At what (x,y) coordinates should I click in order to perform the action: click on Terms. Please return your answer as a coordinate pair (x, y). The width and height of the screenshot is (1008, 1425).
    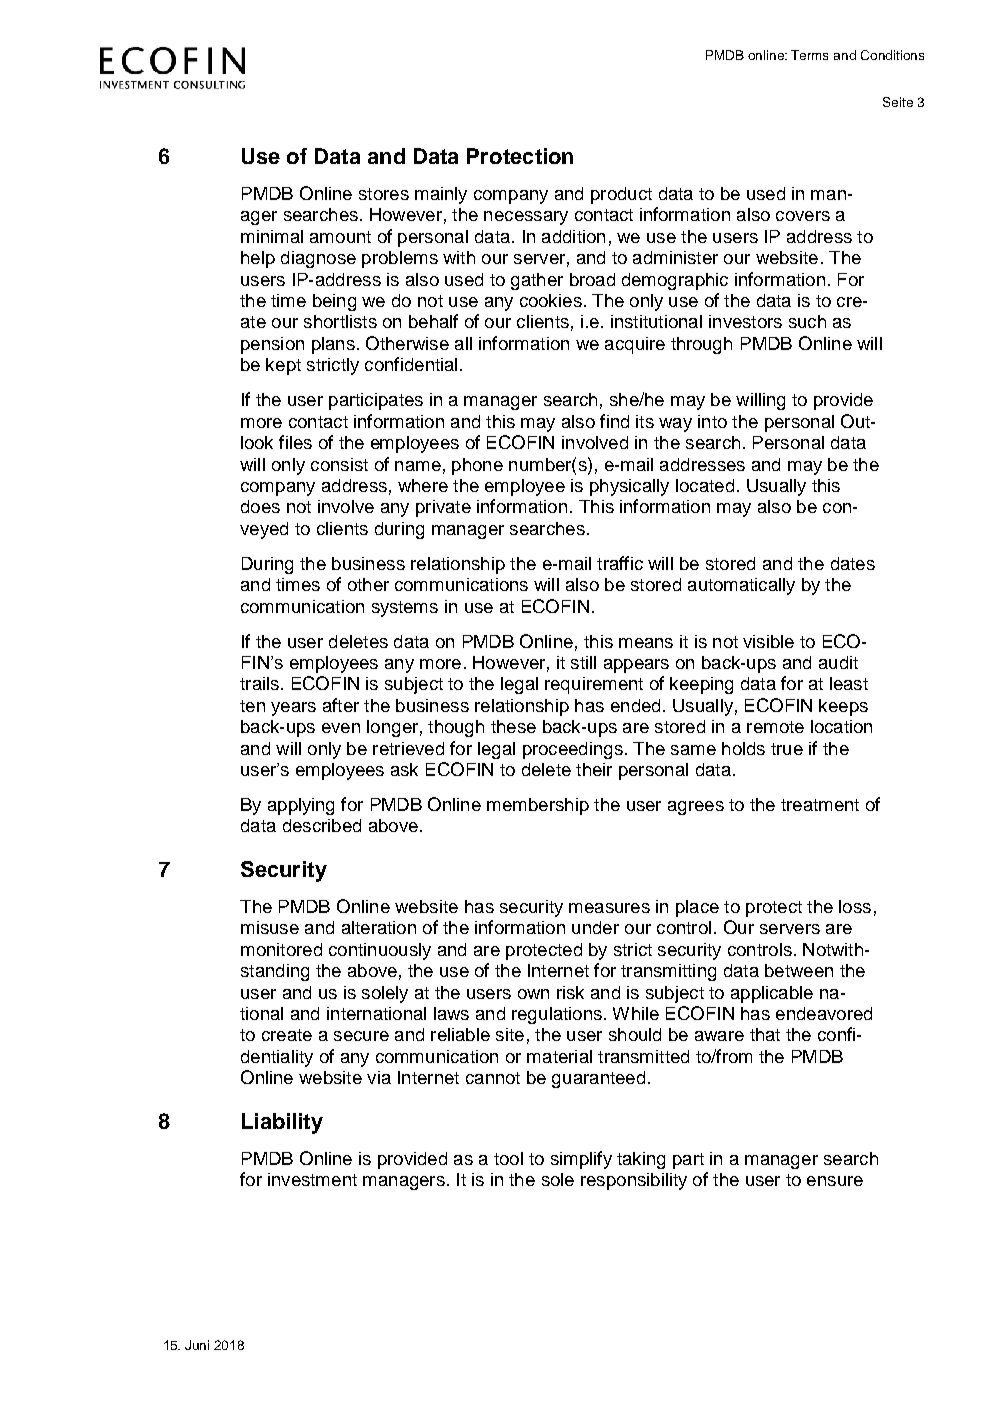
    Looking at the image, I should click on (809, 55).
